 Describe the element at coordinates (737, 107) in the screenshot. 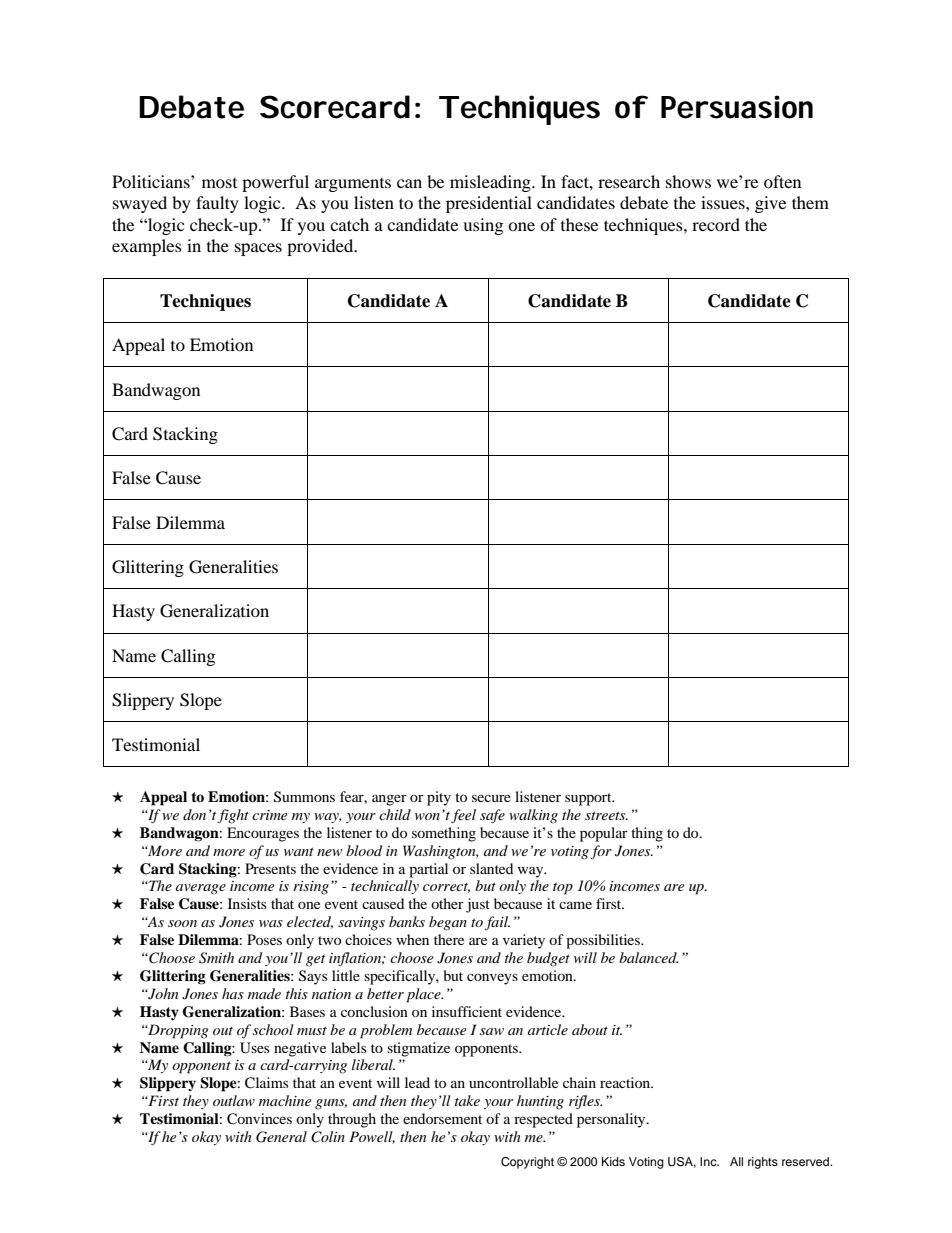

I see `Persuasion` at that location.
